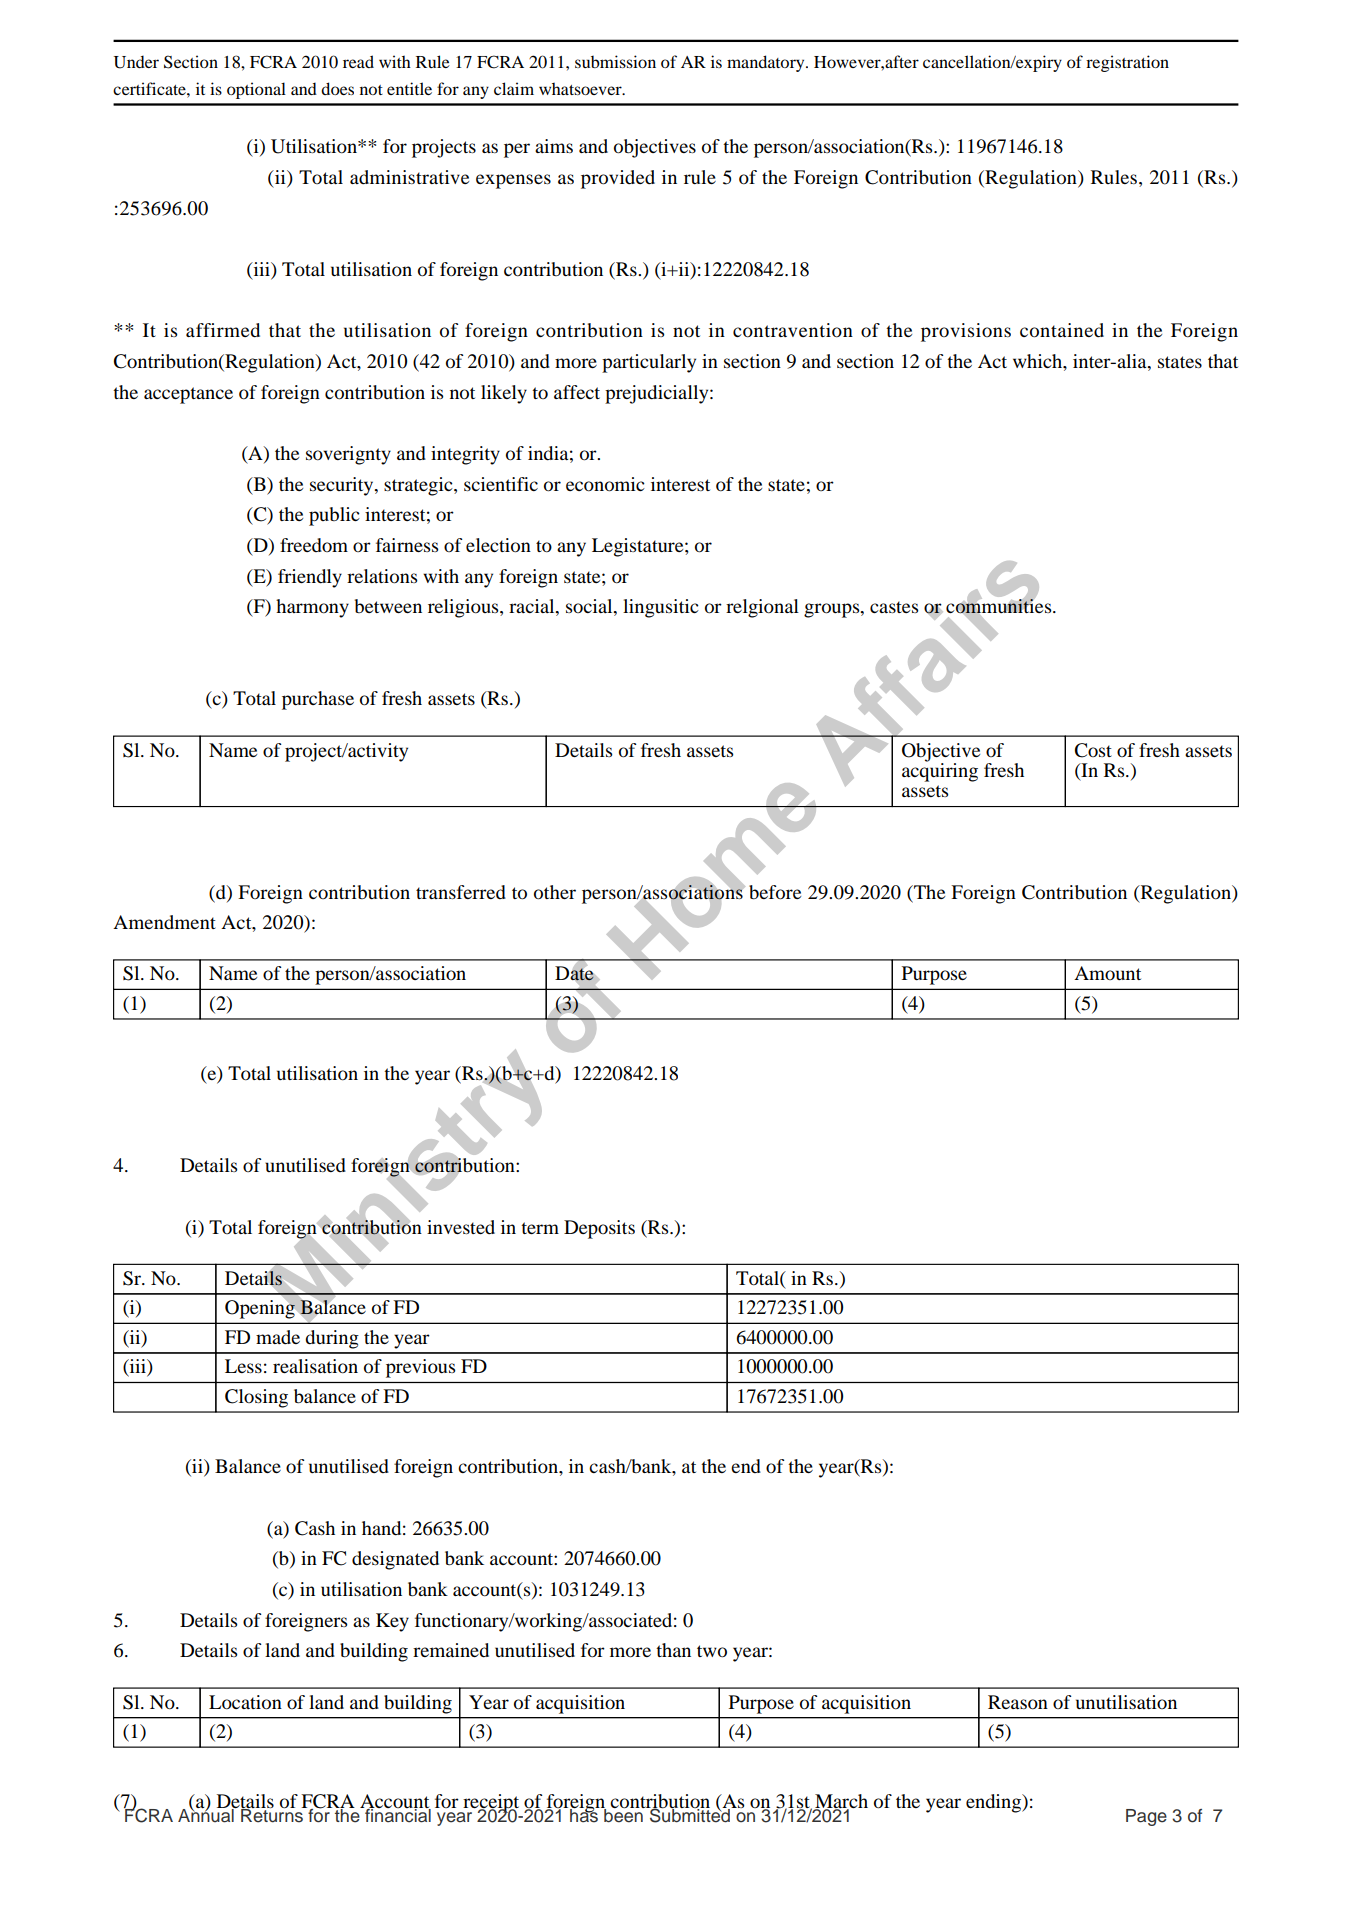  I want to click on Returns, so click(273, 1815).
